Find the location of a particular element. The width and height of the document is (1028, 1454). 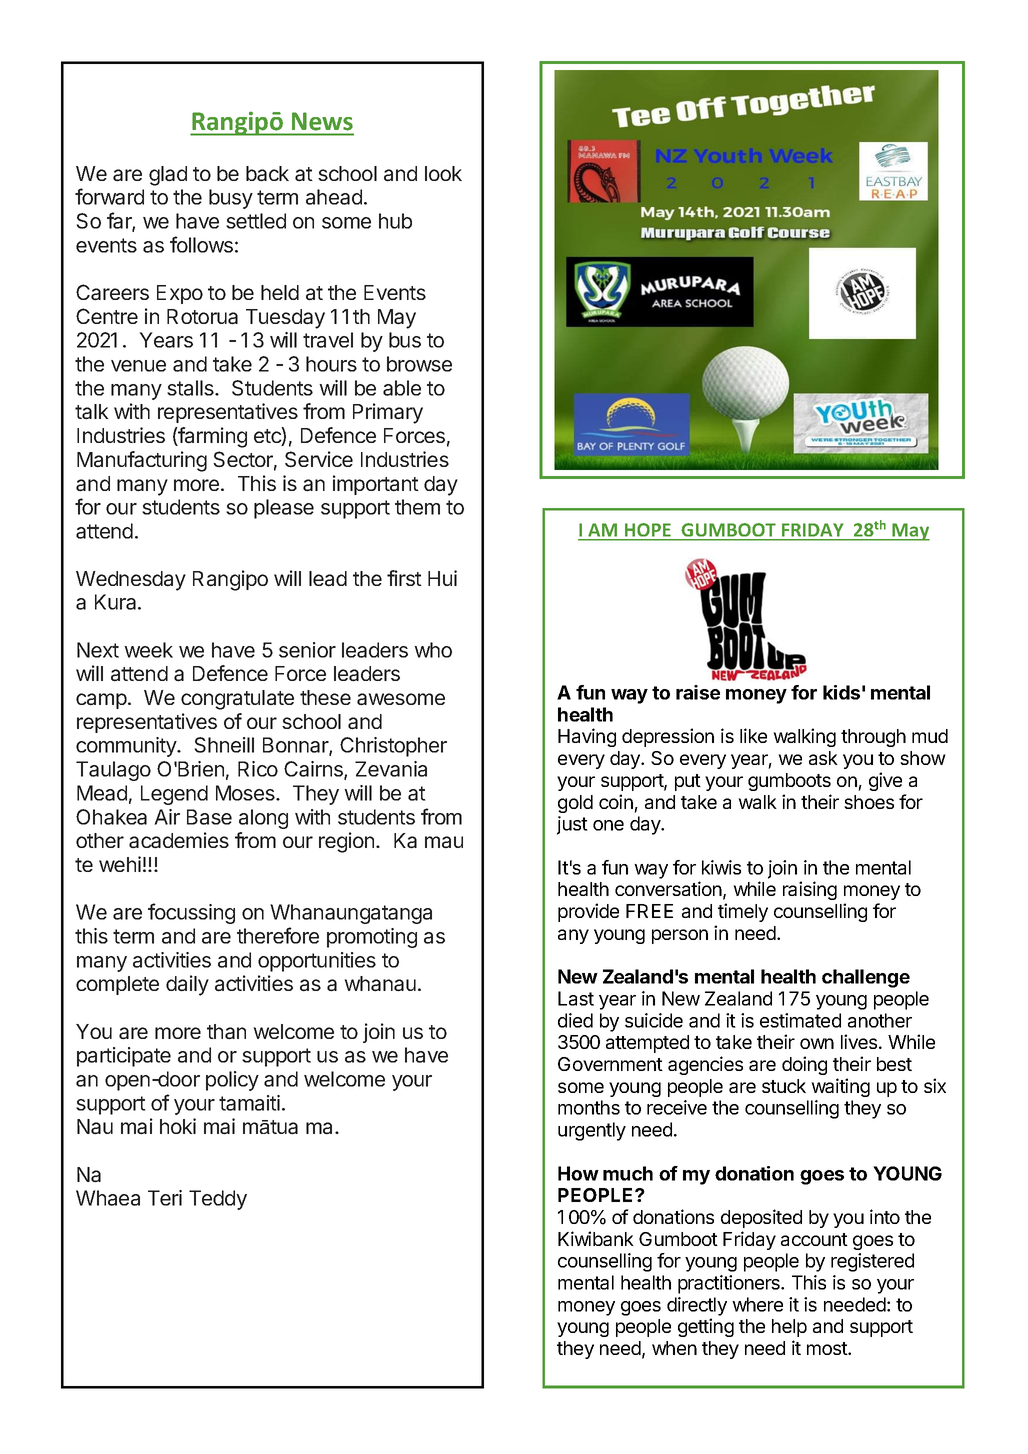

busy is located at coordinates (231, 199).
